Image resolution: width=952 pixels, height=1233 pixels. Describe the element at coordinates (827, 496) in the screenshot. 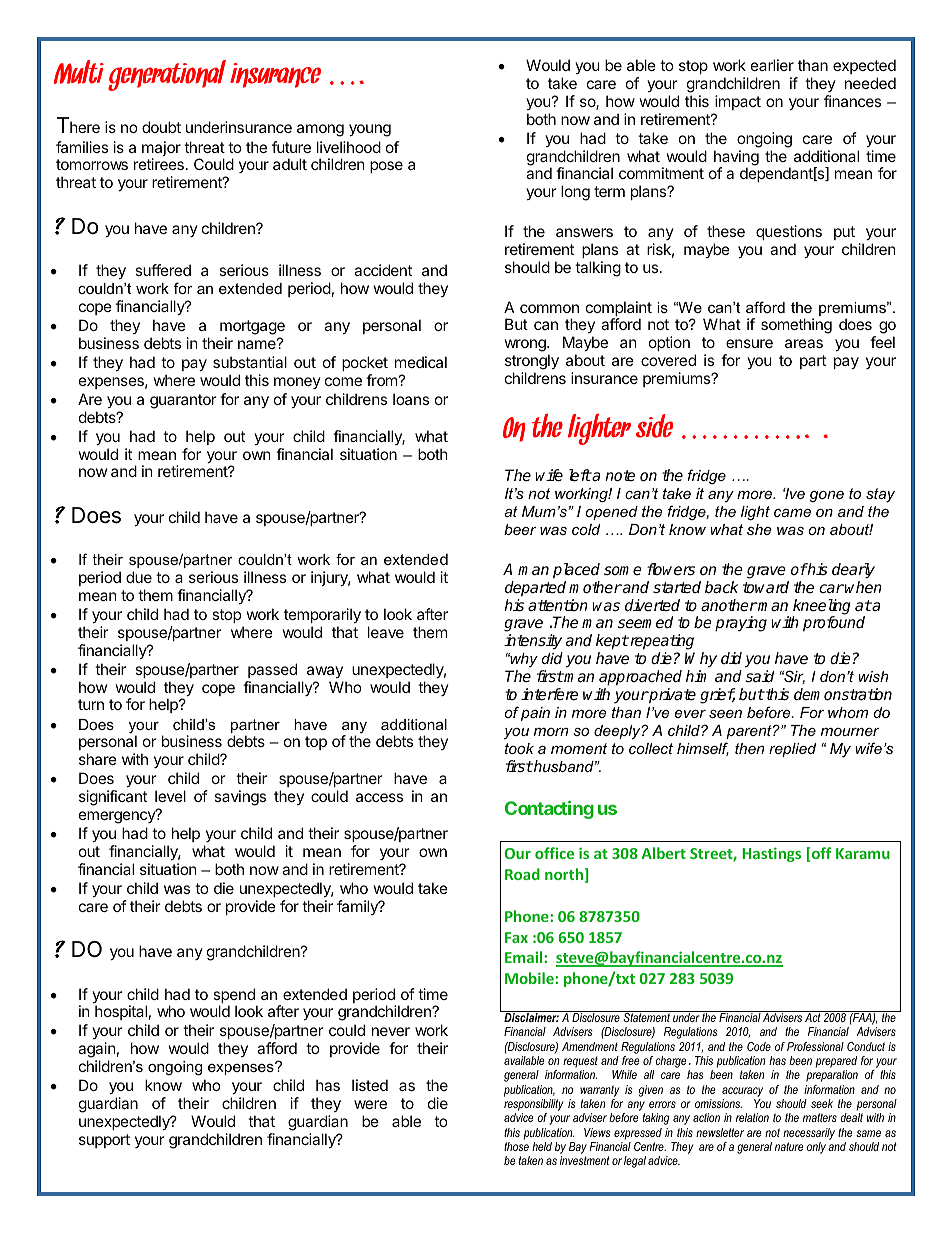

I see `gone` at that location.
